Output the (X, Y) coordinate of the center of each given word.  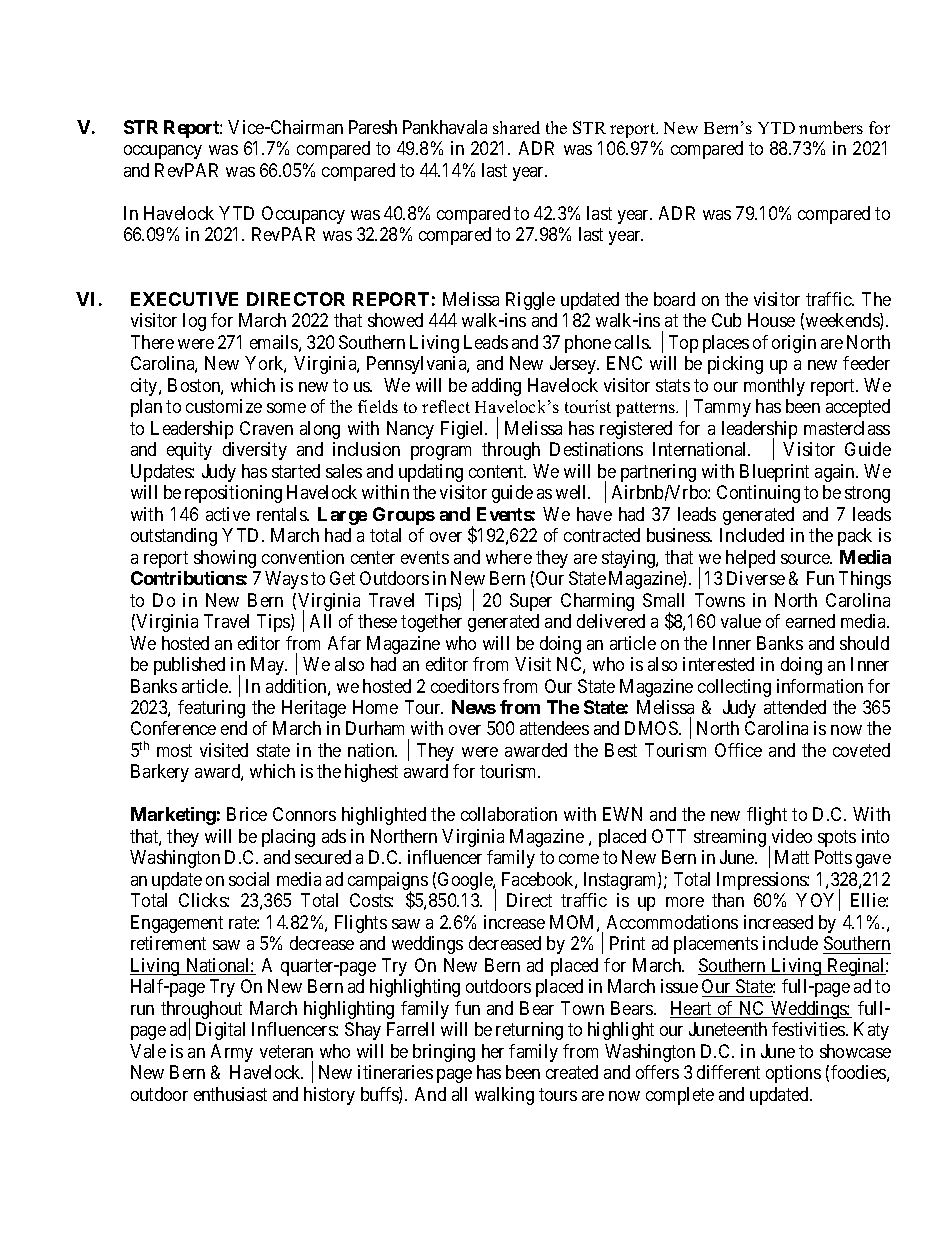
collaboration (509, 814)
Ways (286, 580)
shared (516, 127)
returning (529, 1031)
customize (224, 406)
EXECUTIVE (184, 299)
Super (531, 602)
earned (810, 621)
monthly (774, 387)
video (792, 836)
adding (496, 387)
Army (232, 1053)
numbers (831, 127)
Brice (247, 814)
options (793, 1074)
